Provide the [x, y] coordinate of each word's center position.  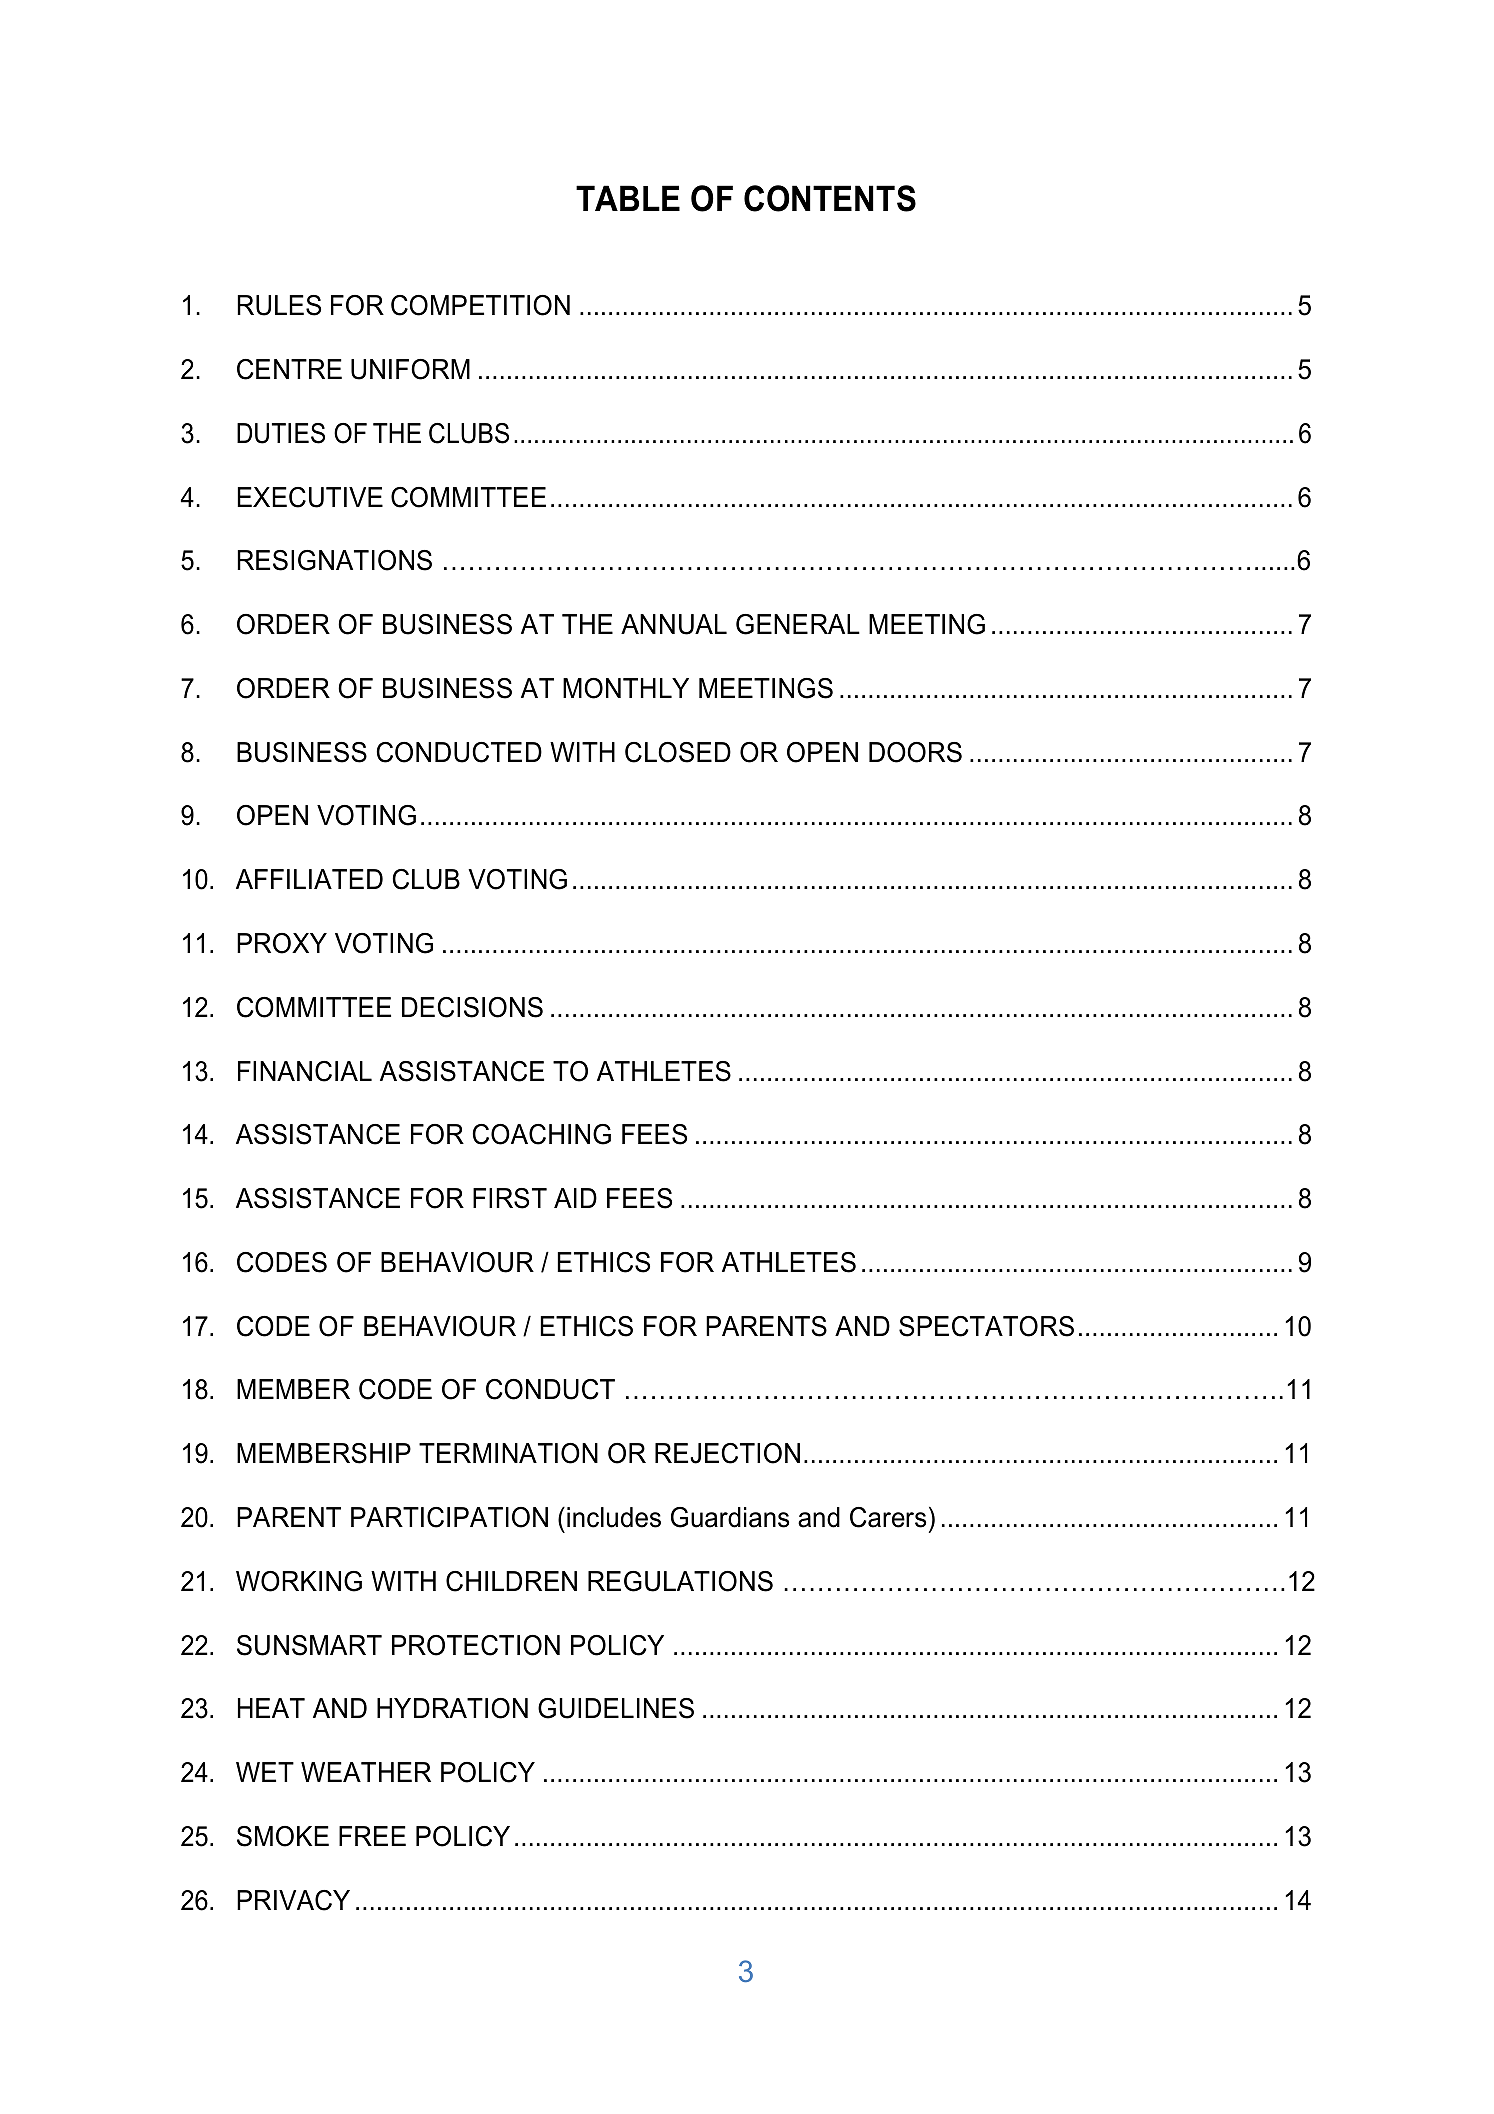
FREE [372, 1836]
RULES [279, 305]
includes [614, 1517]
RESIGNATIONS [334, 560]
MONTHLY [626, 688]
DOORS [915, 752]
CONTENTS [830, 198]
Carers [888, 1517]
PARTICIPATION [449, 1517]
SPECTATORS [986, 1326]
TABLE [628, 198]
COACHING [541, 1134]
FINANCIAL [305, 1071]
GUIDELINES [616, 1708]
